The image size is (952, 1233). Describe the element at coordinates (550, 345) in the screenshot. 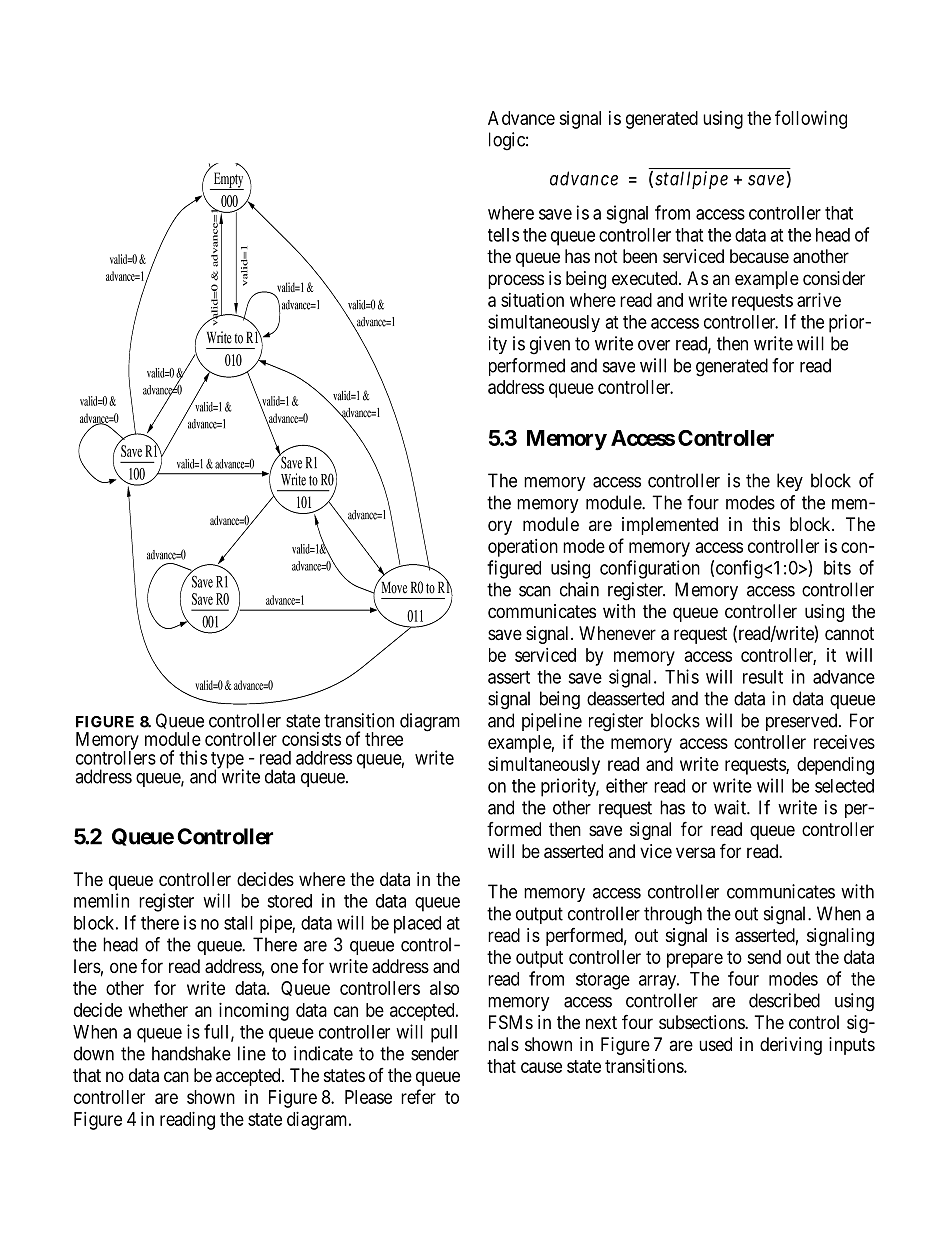

I see `given` at that location.
